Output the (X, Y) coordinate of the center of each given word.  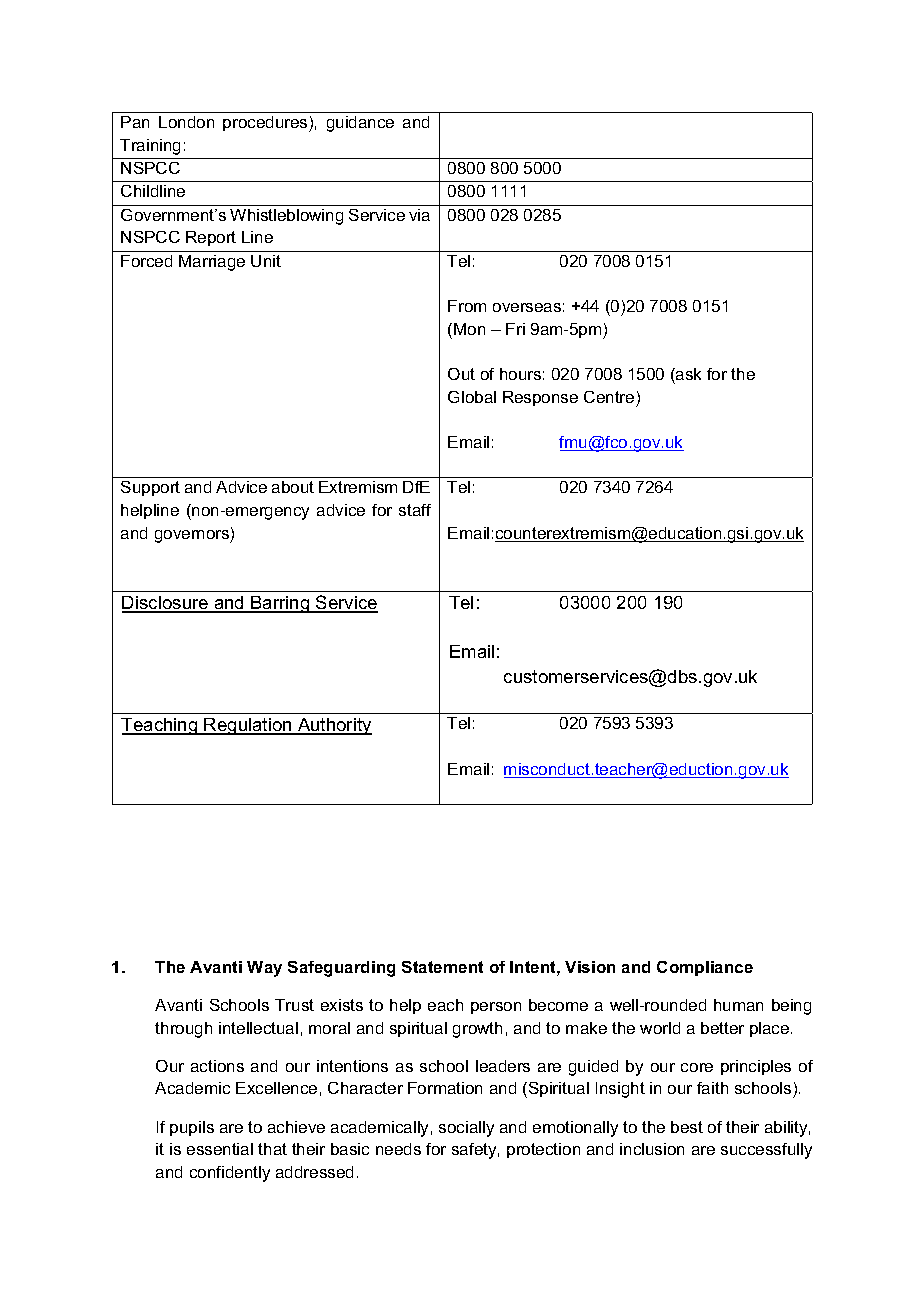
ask (687, 374)
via (419, 215)
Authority (334, 726)
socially (466, 1129)
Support (150, 488)
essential (220, 1149)
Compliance (705, 968)
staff (415, 510)
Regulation (248, 726)
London (186, 122)
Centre (609, 397)
